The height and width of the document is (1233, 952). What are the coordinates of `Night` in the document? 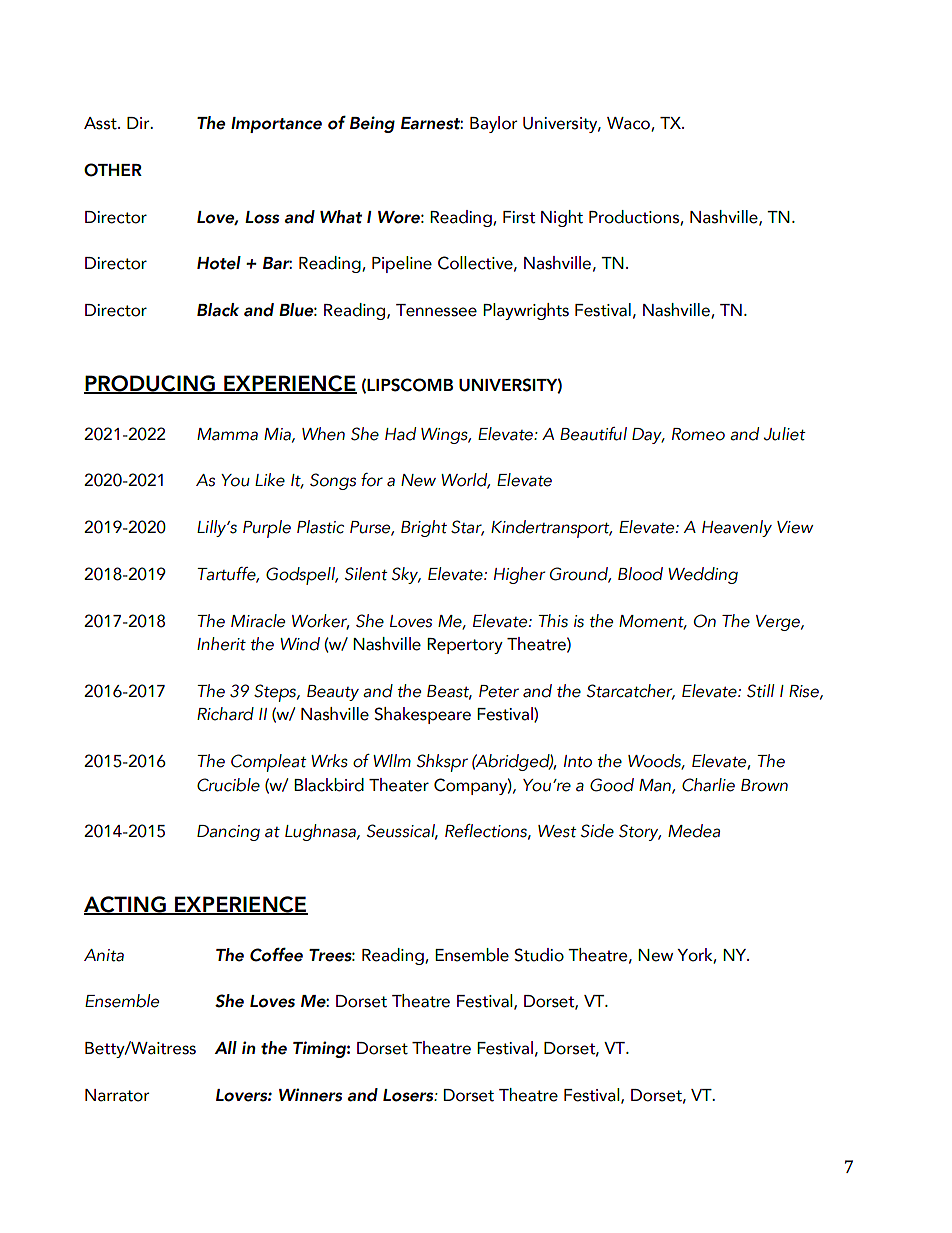 It's located at (562, 218).
